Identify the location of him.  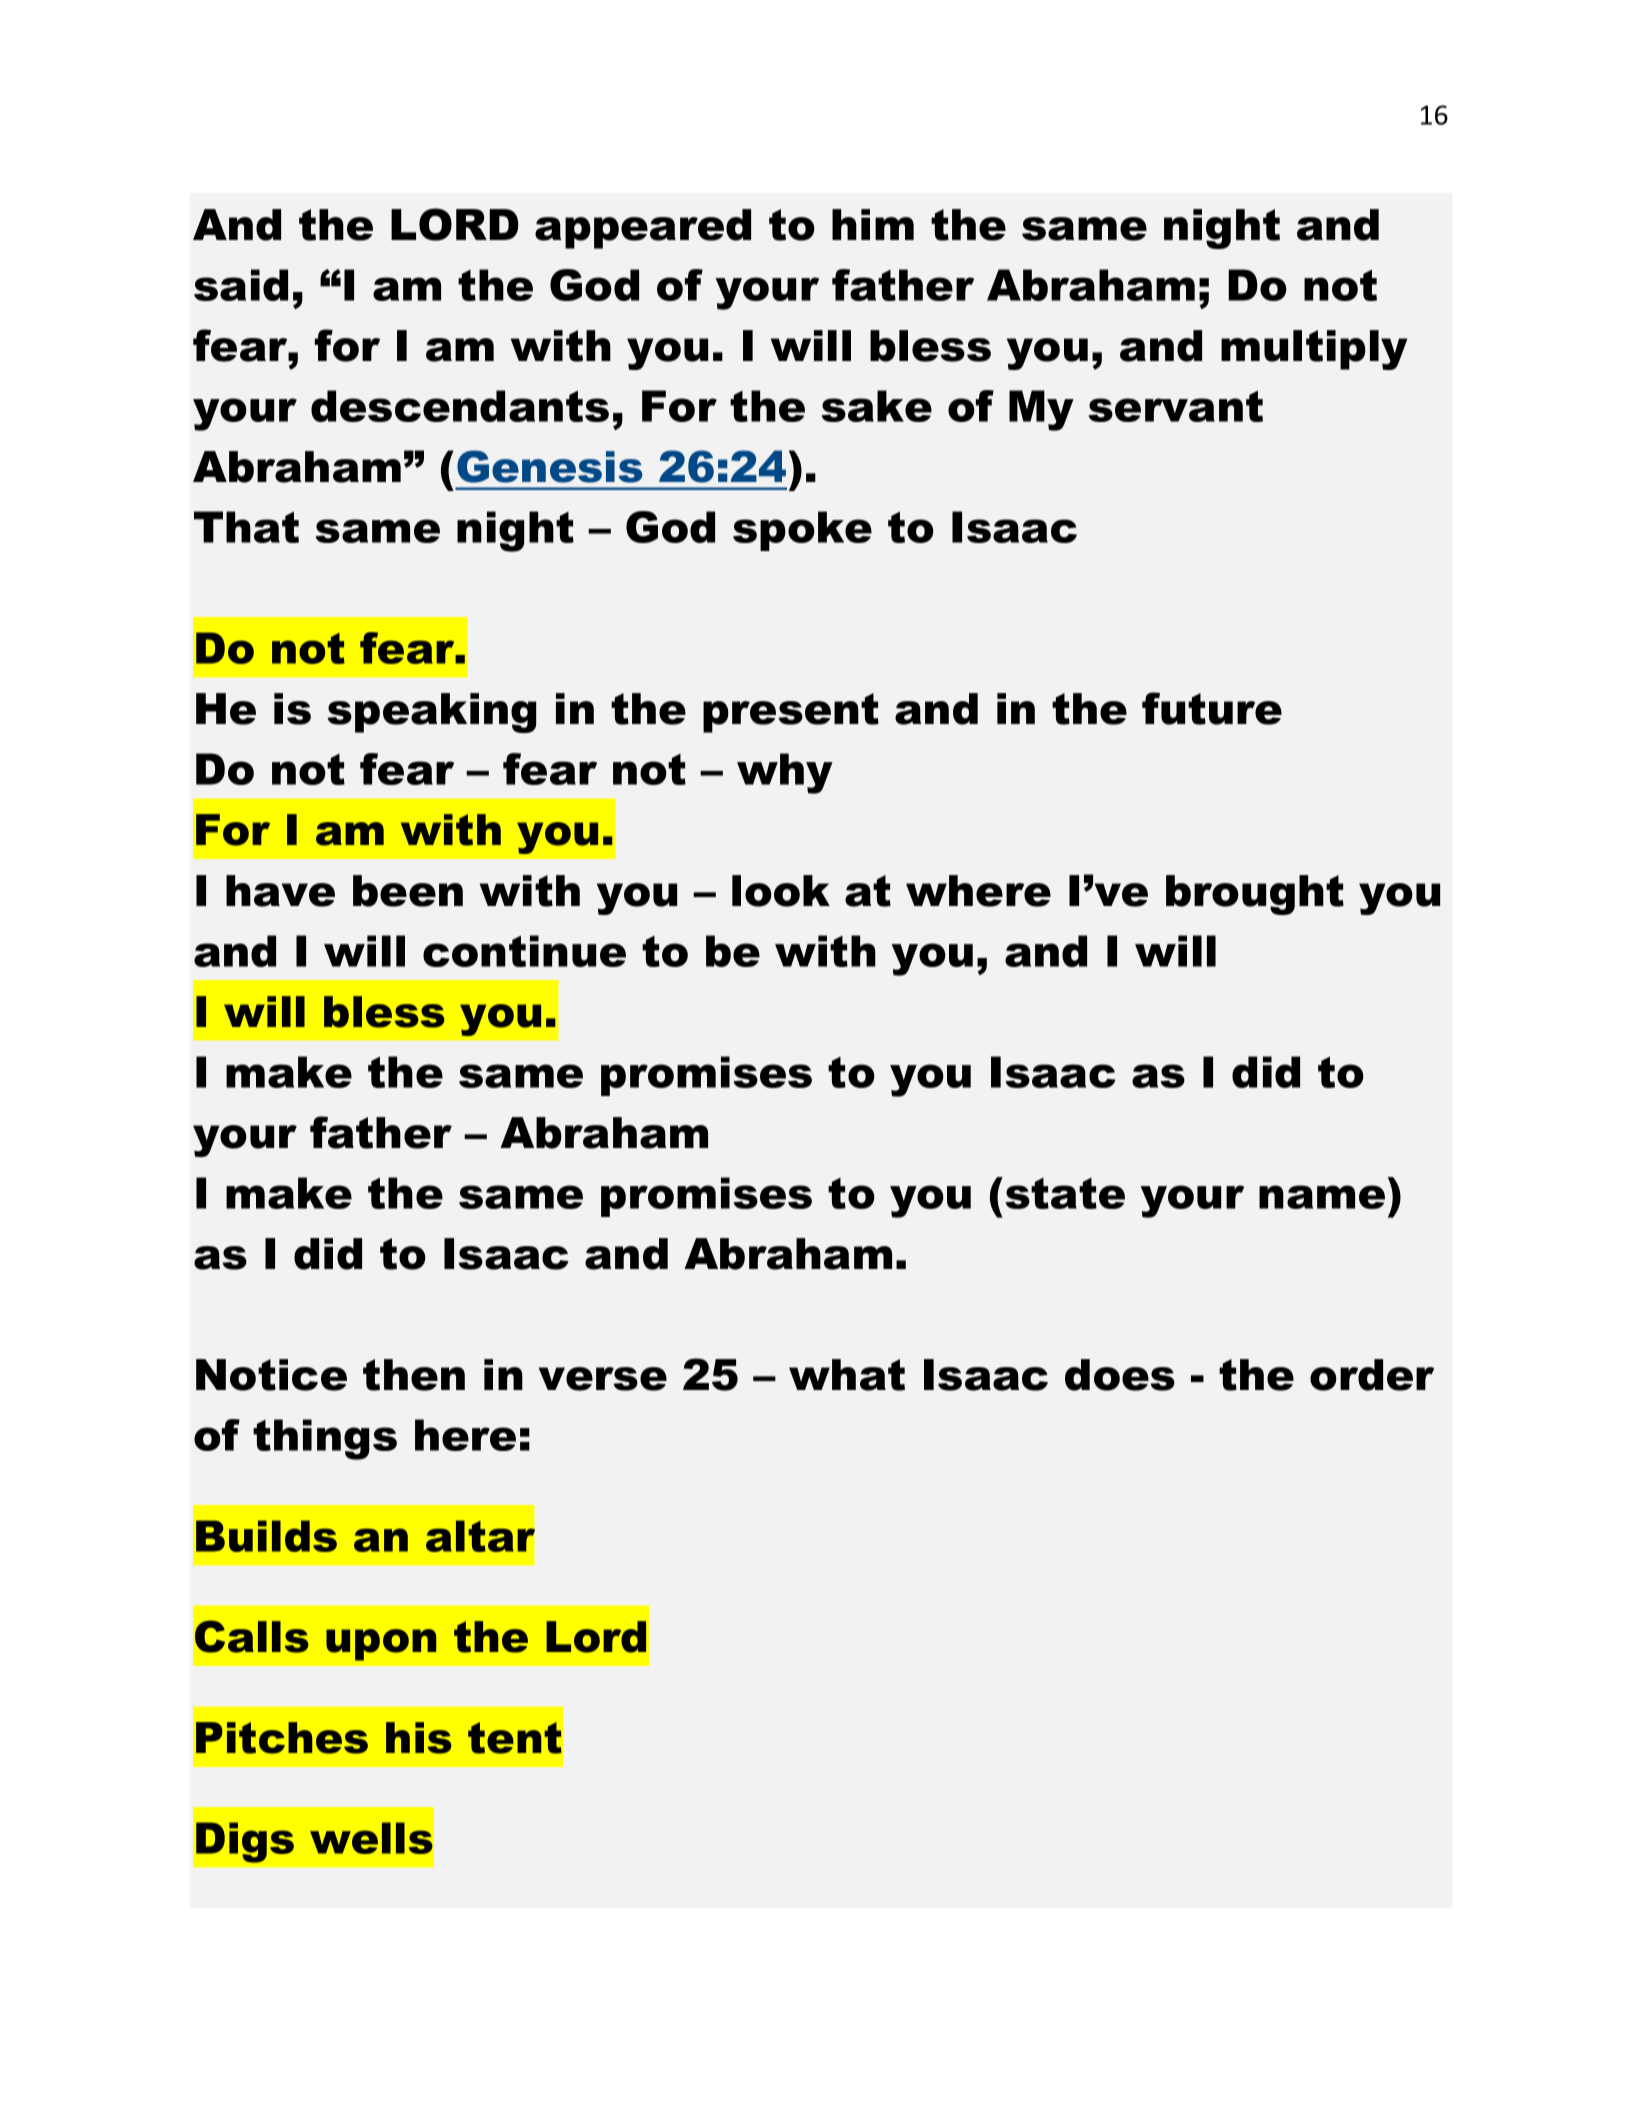
(873, 224).
